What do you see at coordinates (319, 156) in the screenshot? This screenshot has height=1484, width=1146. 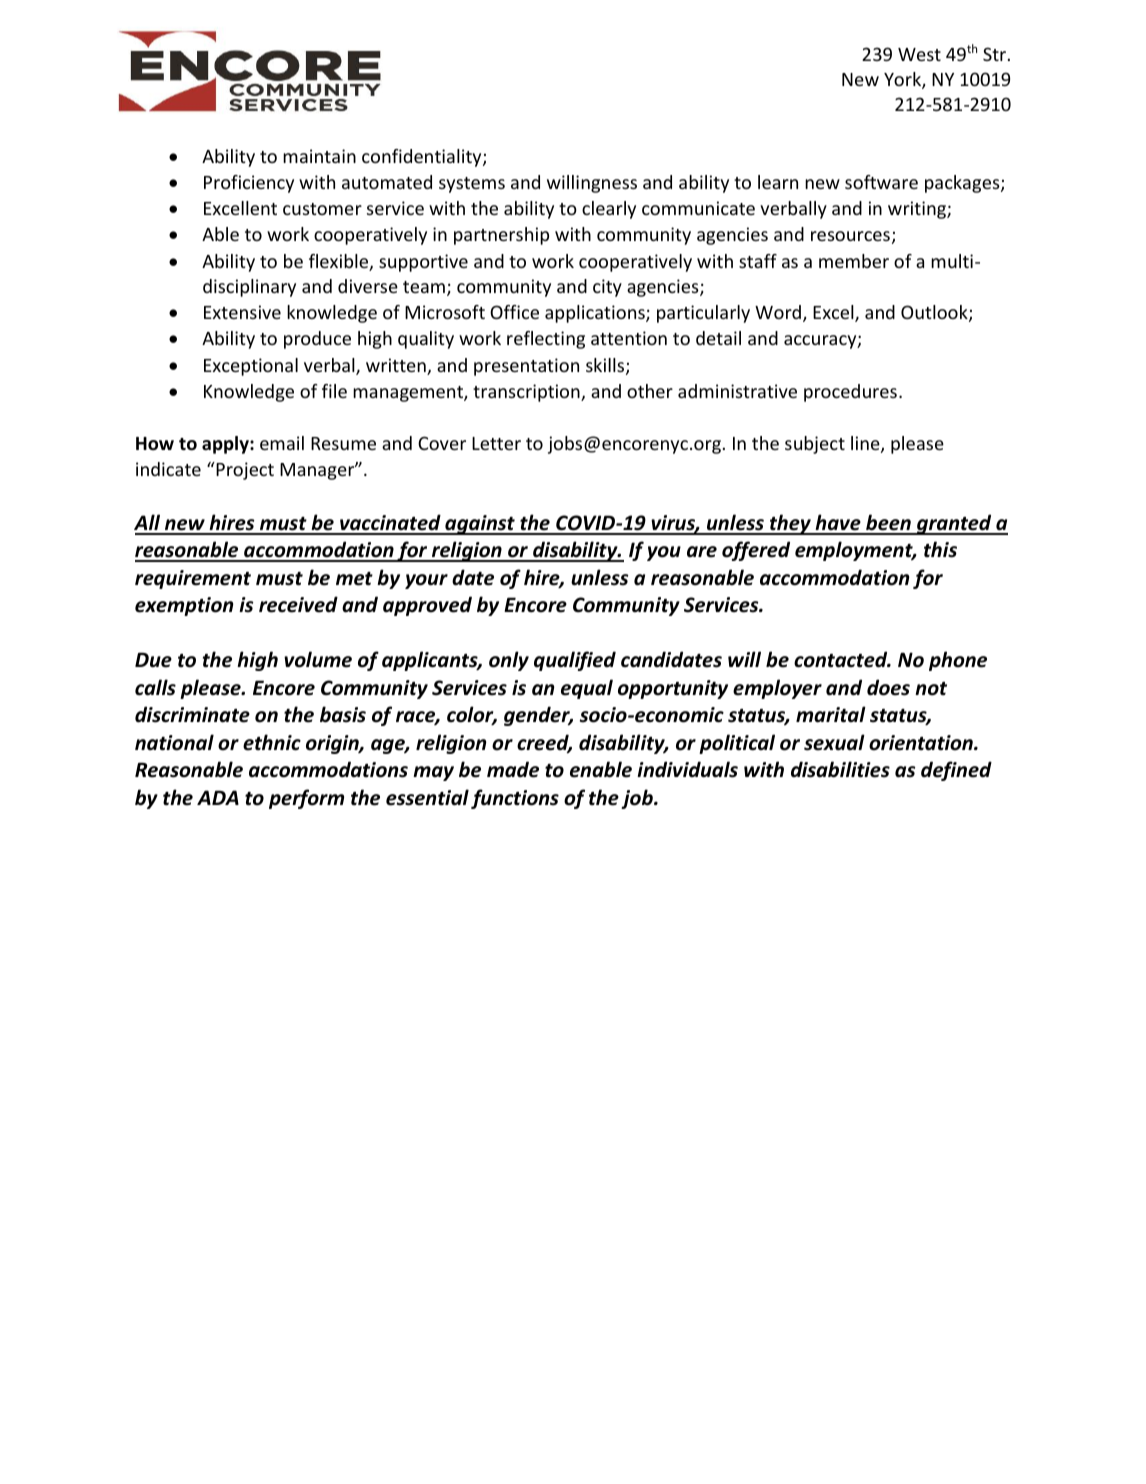 I see `maintain` at bounding box center [319, 156].
